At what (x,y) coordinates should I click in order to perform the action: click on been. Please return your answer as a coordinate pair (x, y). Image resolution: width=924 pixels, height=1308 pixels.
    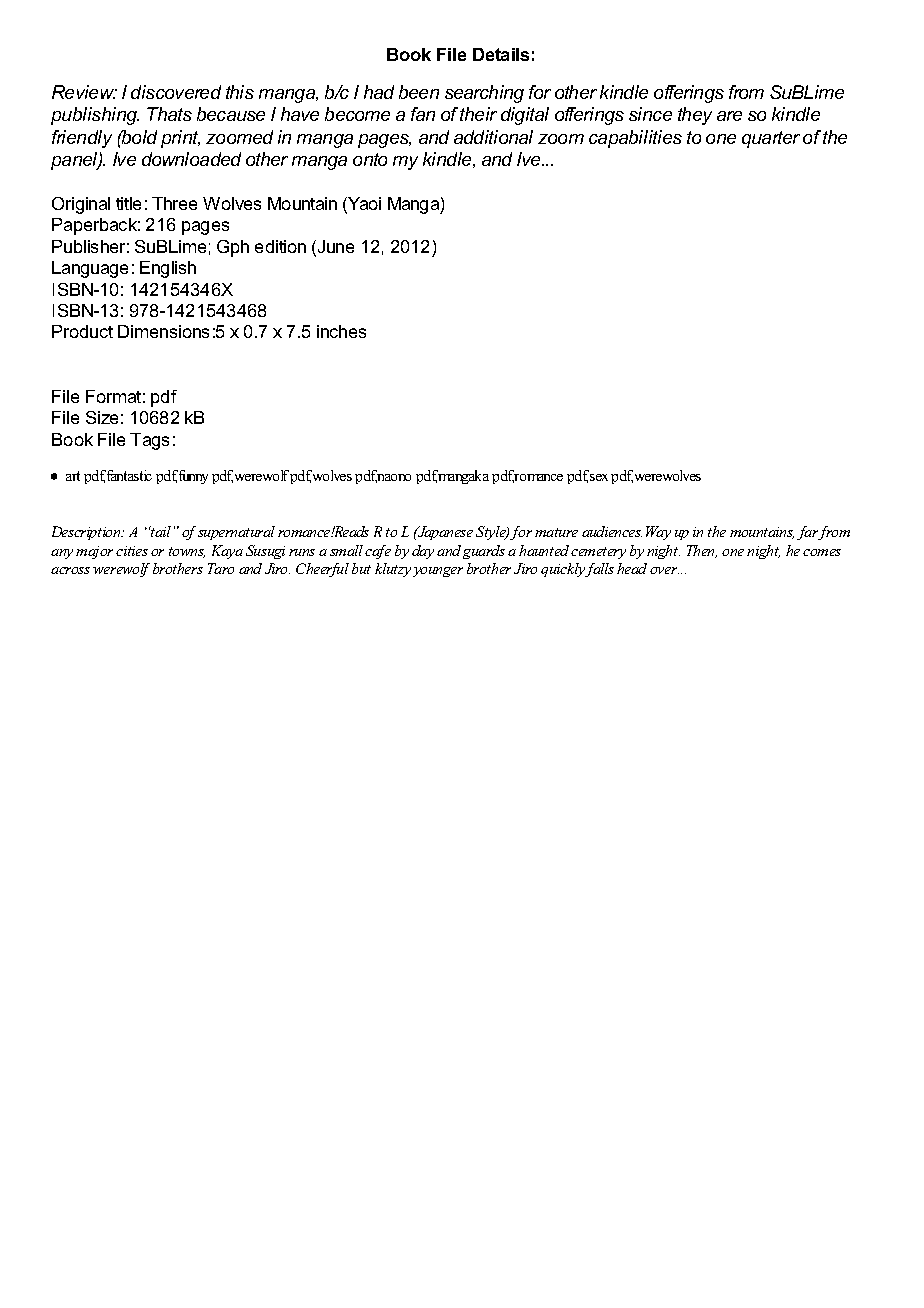
    Looking at the image, I should click on (419, 92).
